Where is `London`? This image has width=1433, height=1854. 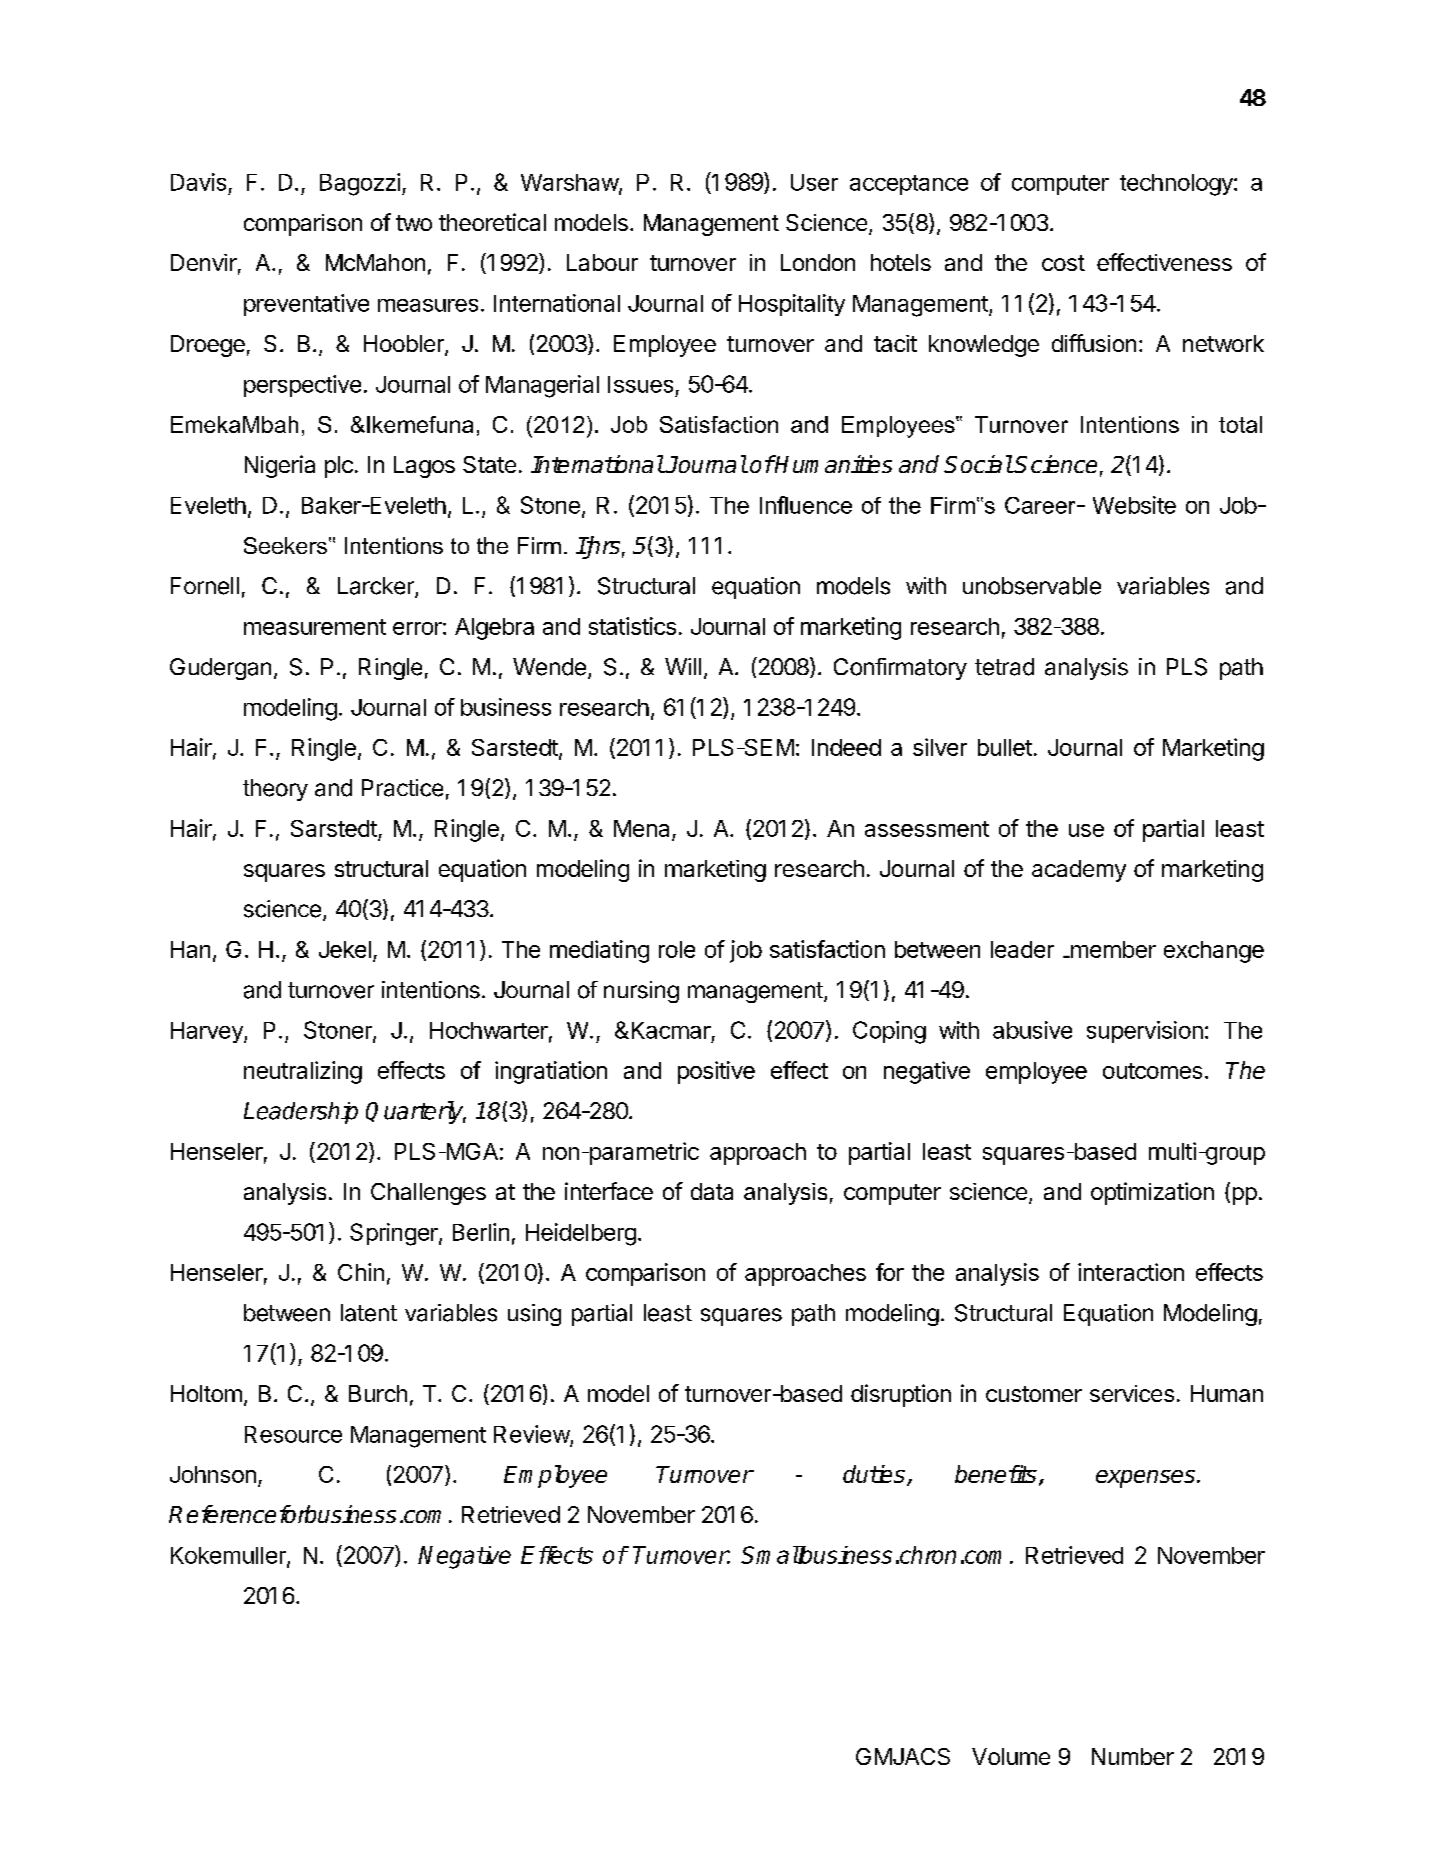 London is located at coordinates (818, 262).
